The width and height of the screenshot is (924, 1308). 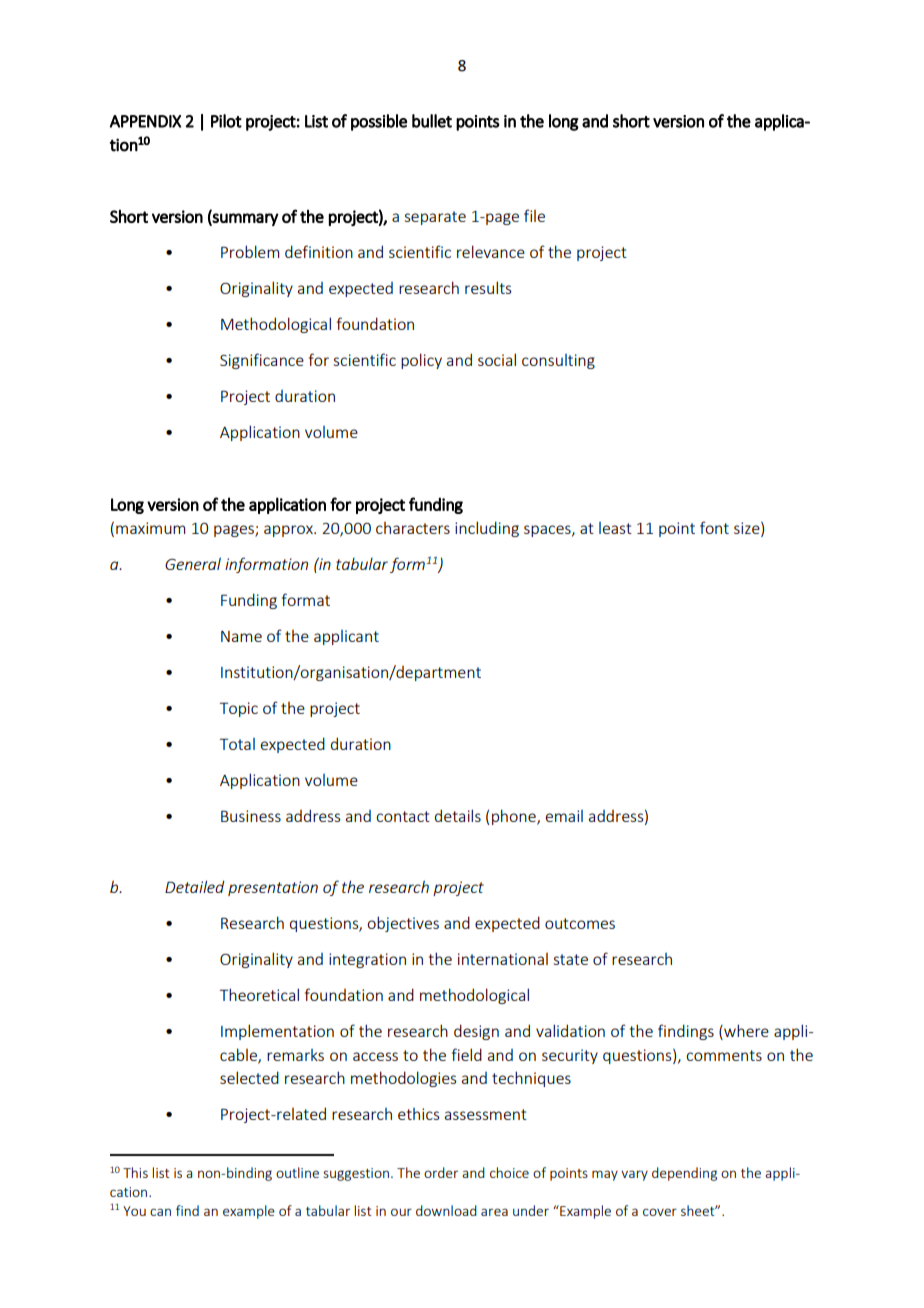 I want to click on file, so click(x=534, y=215).
